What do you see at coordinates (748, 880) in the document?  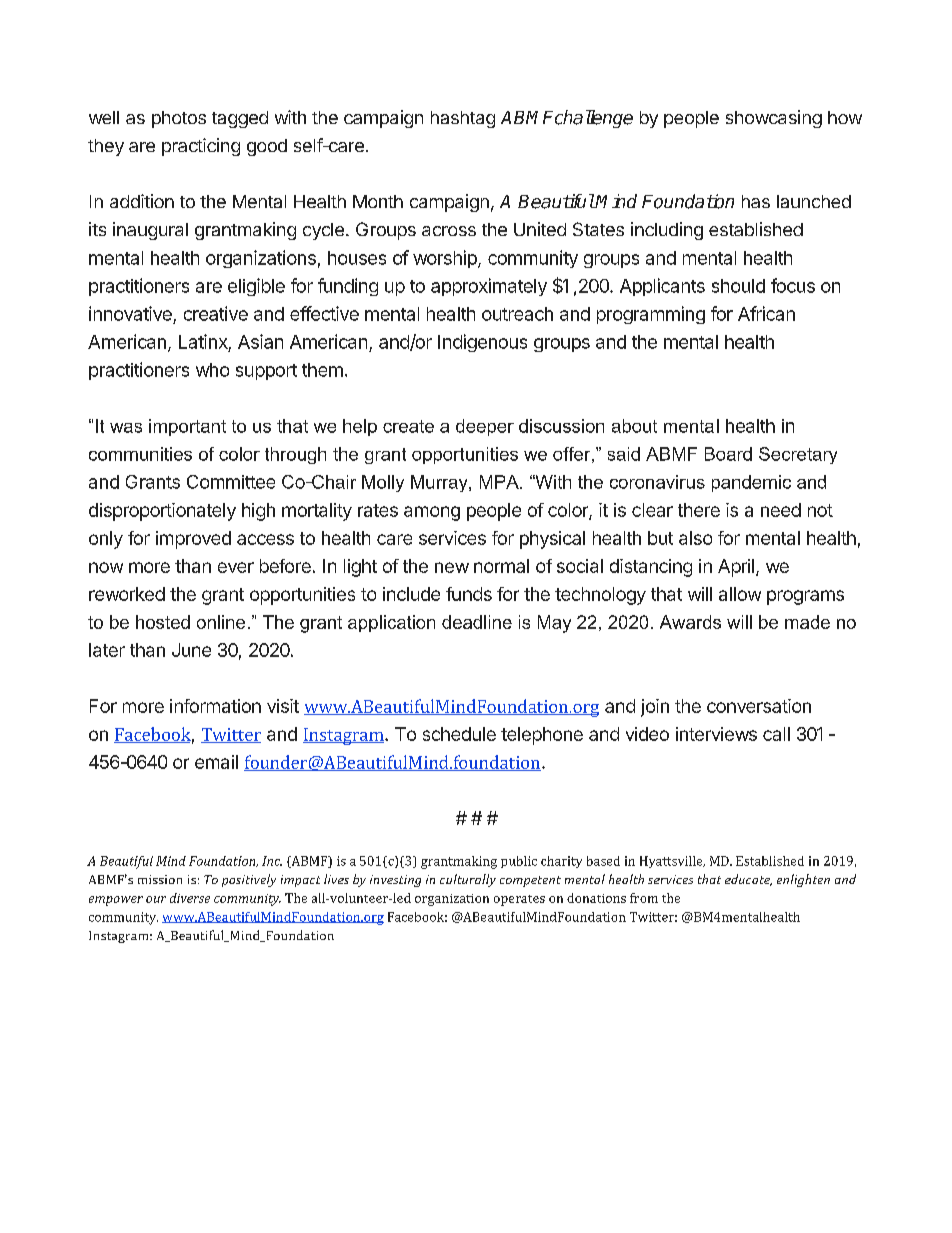 I see `educate` at bounding box center [748, 880].
